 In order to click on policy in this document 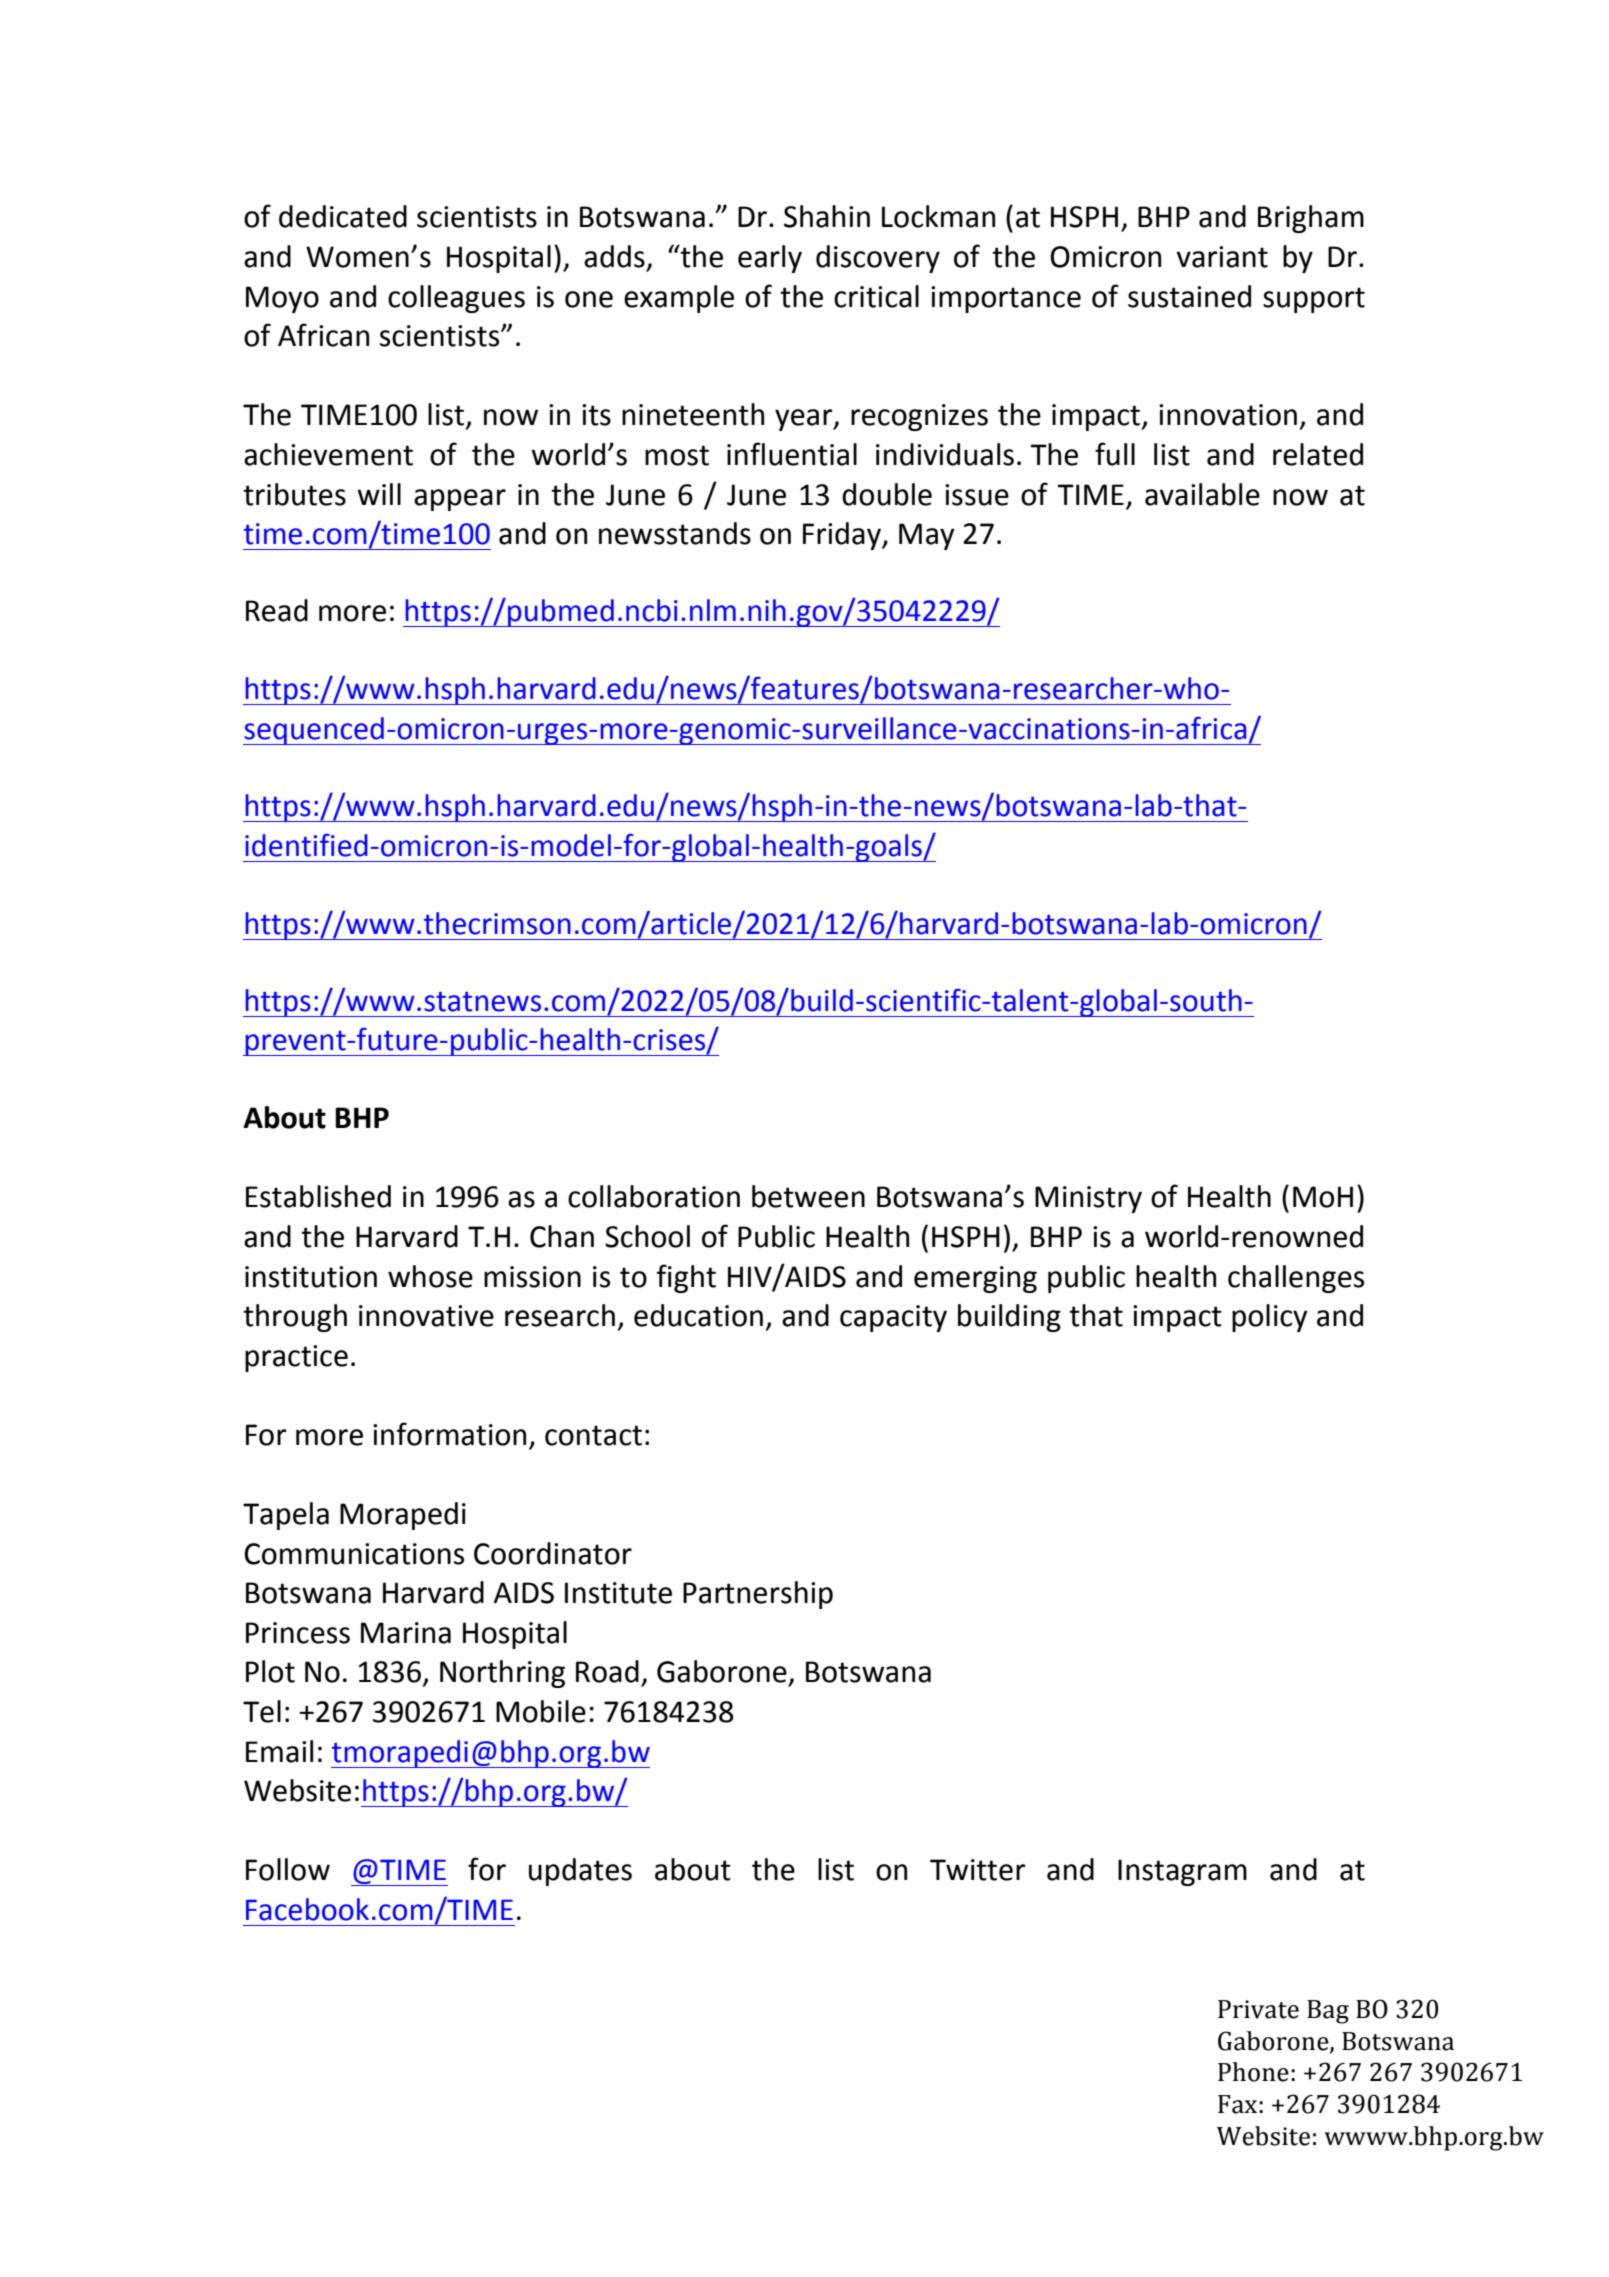, I will do `click(1270, 1318)`.
